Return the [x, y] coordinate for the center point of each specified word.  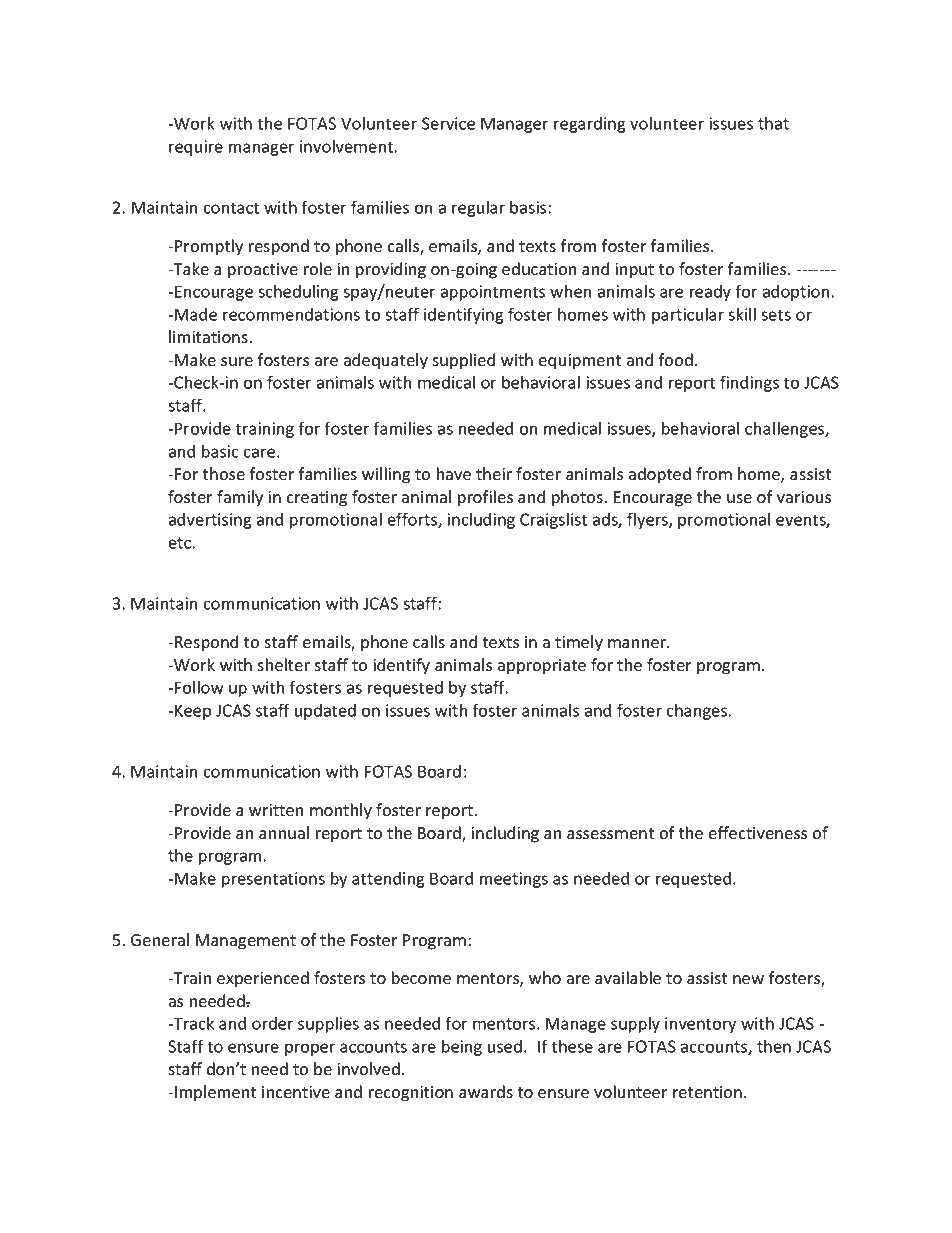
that [773, 123]
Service [448, 123]
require [196, 148]
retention [707, 1092]
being [462, 1047]
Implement [215, 1093]
